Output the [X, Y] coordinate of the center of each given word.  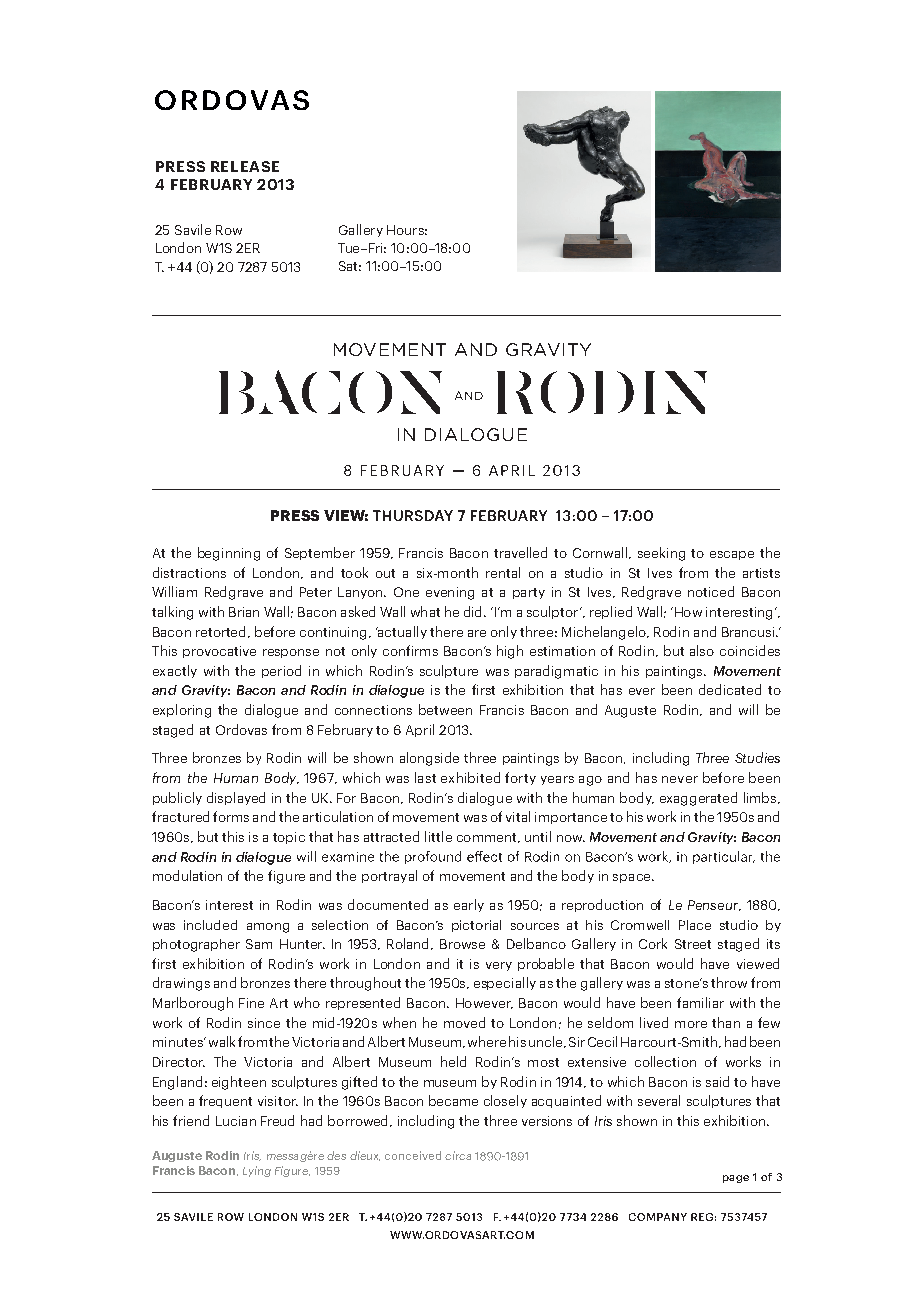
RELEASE [245, 166]
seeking [661, 554]
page [736, 1179]
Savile [193, 229]
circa [458, 1155]
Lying [257, 1171]
